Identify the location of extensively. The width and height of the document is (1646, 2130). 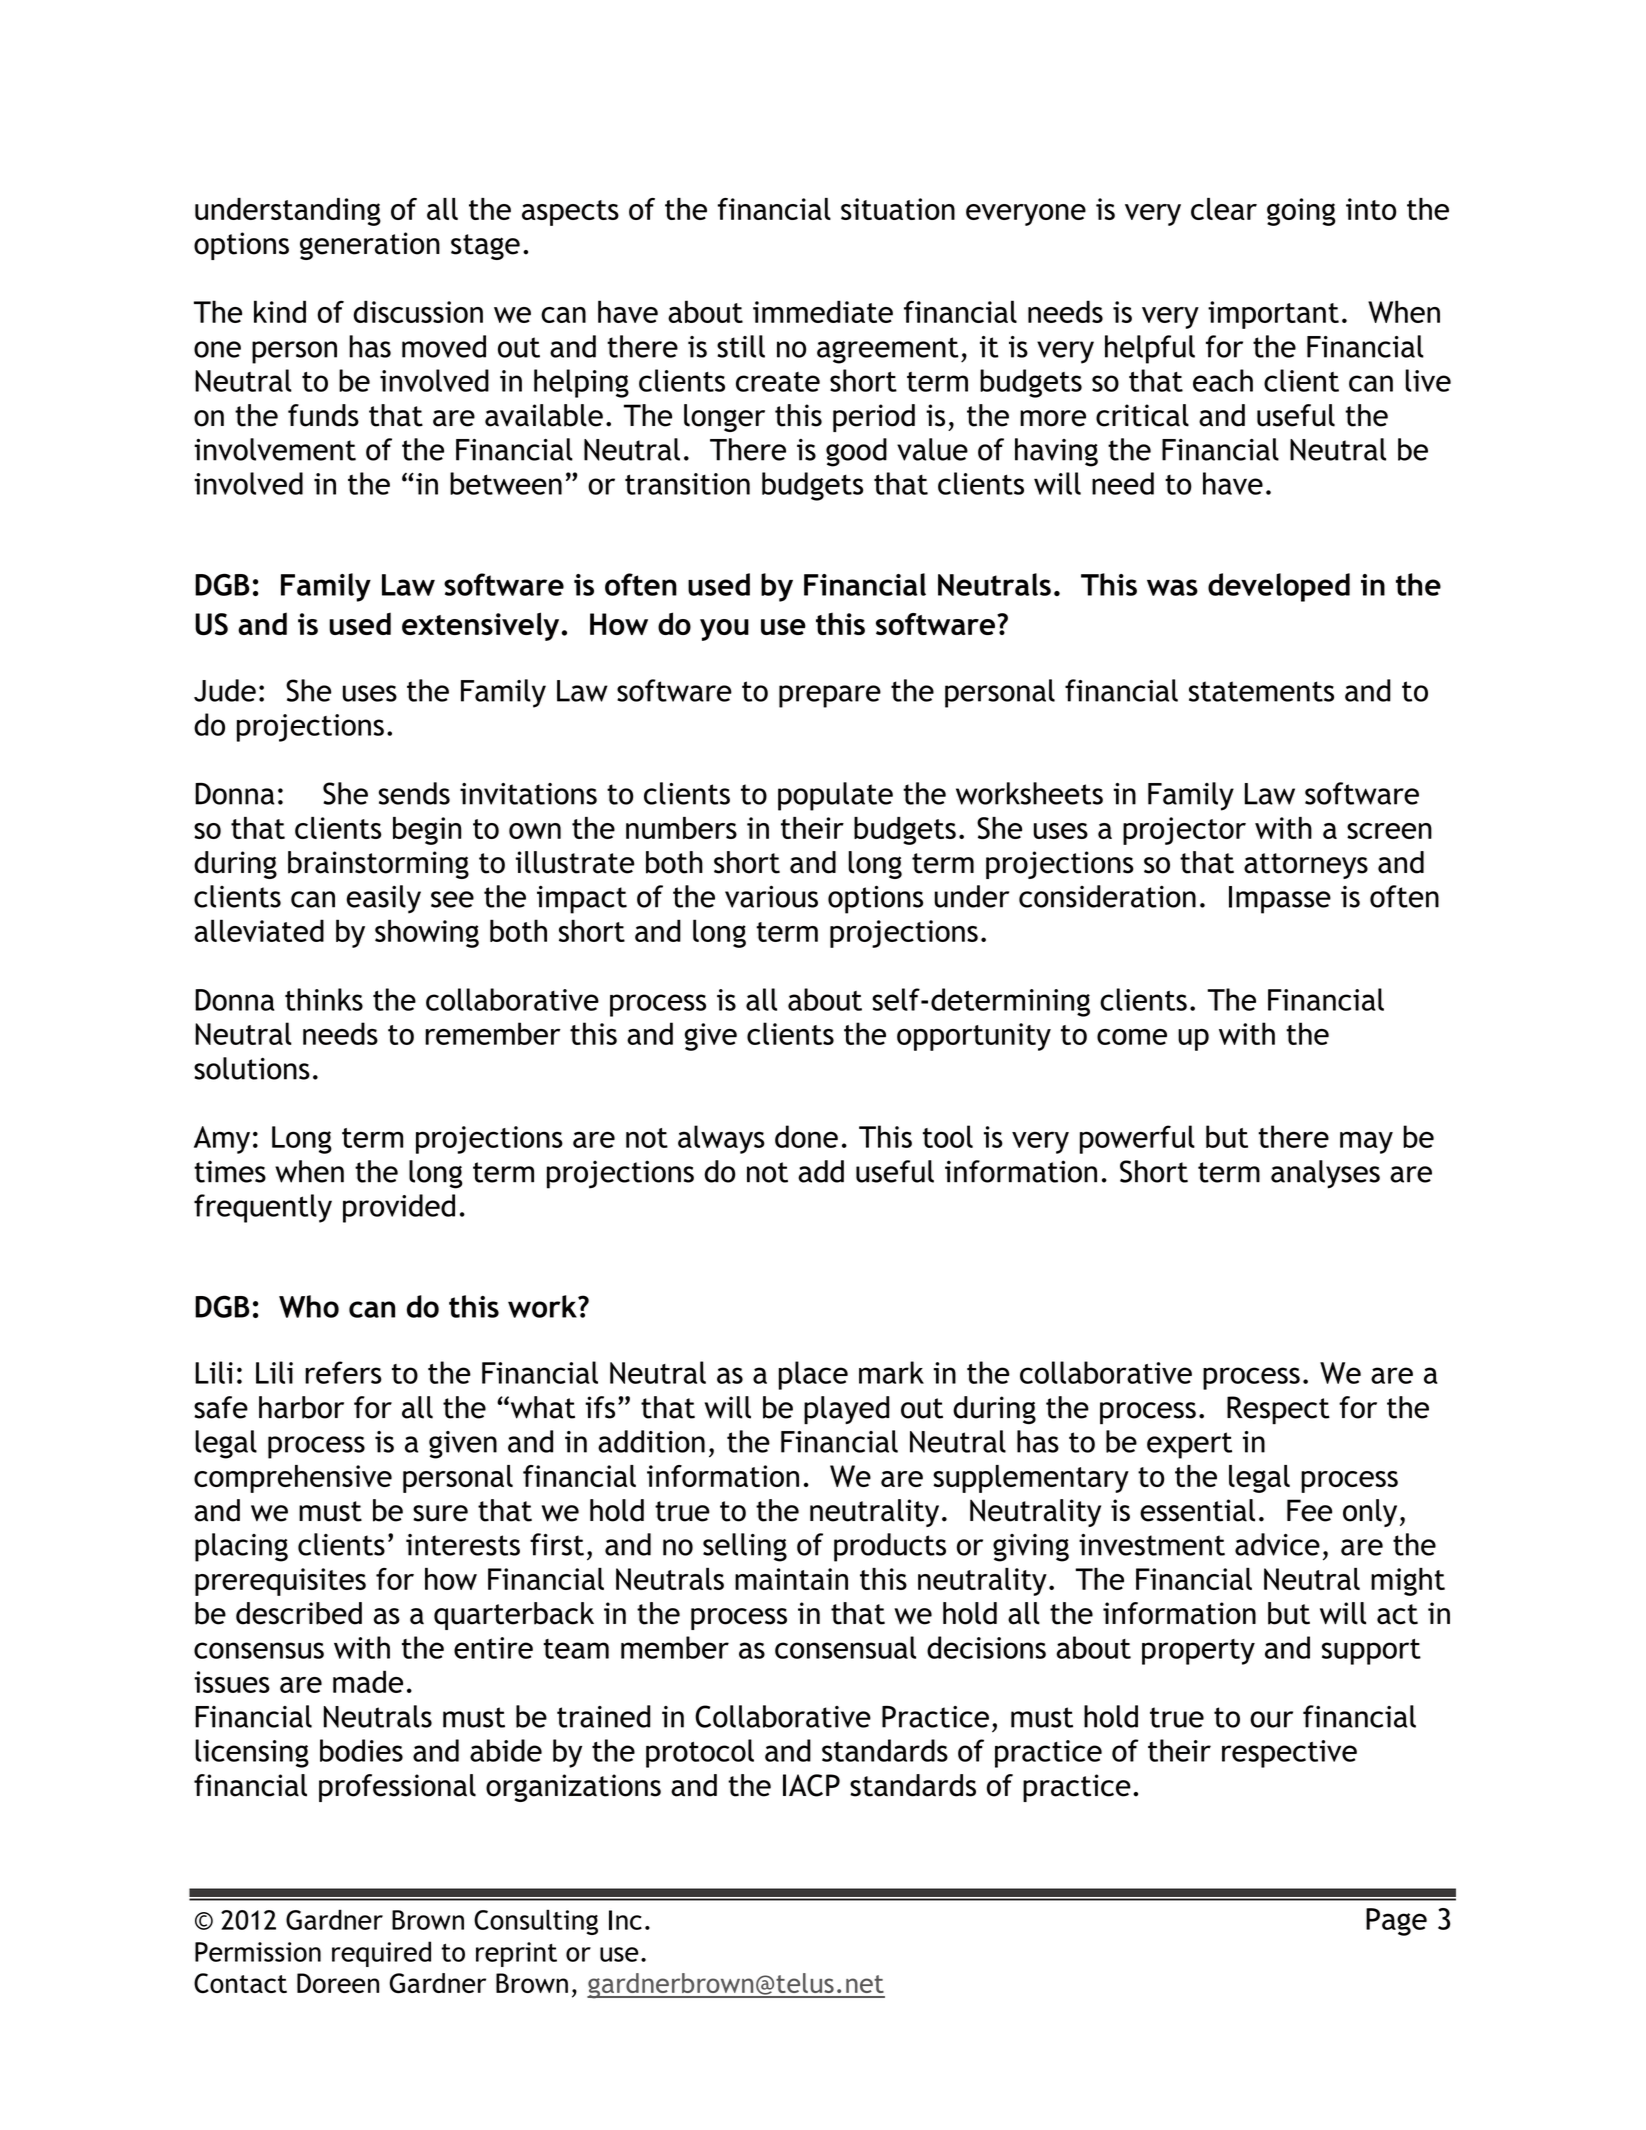
(480, 626).
